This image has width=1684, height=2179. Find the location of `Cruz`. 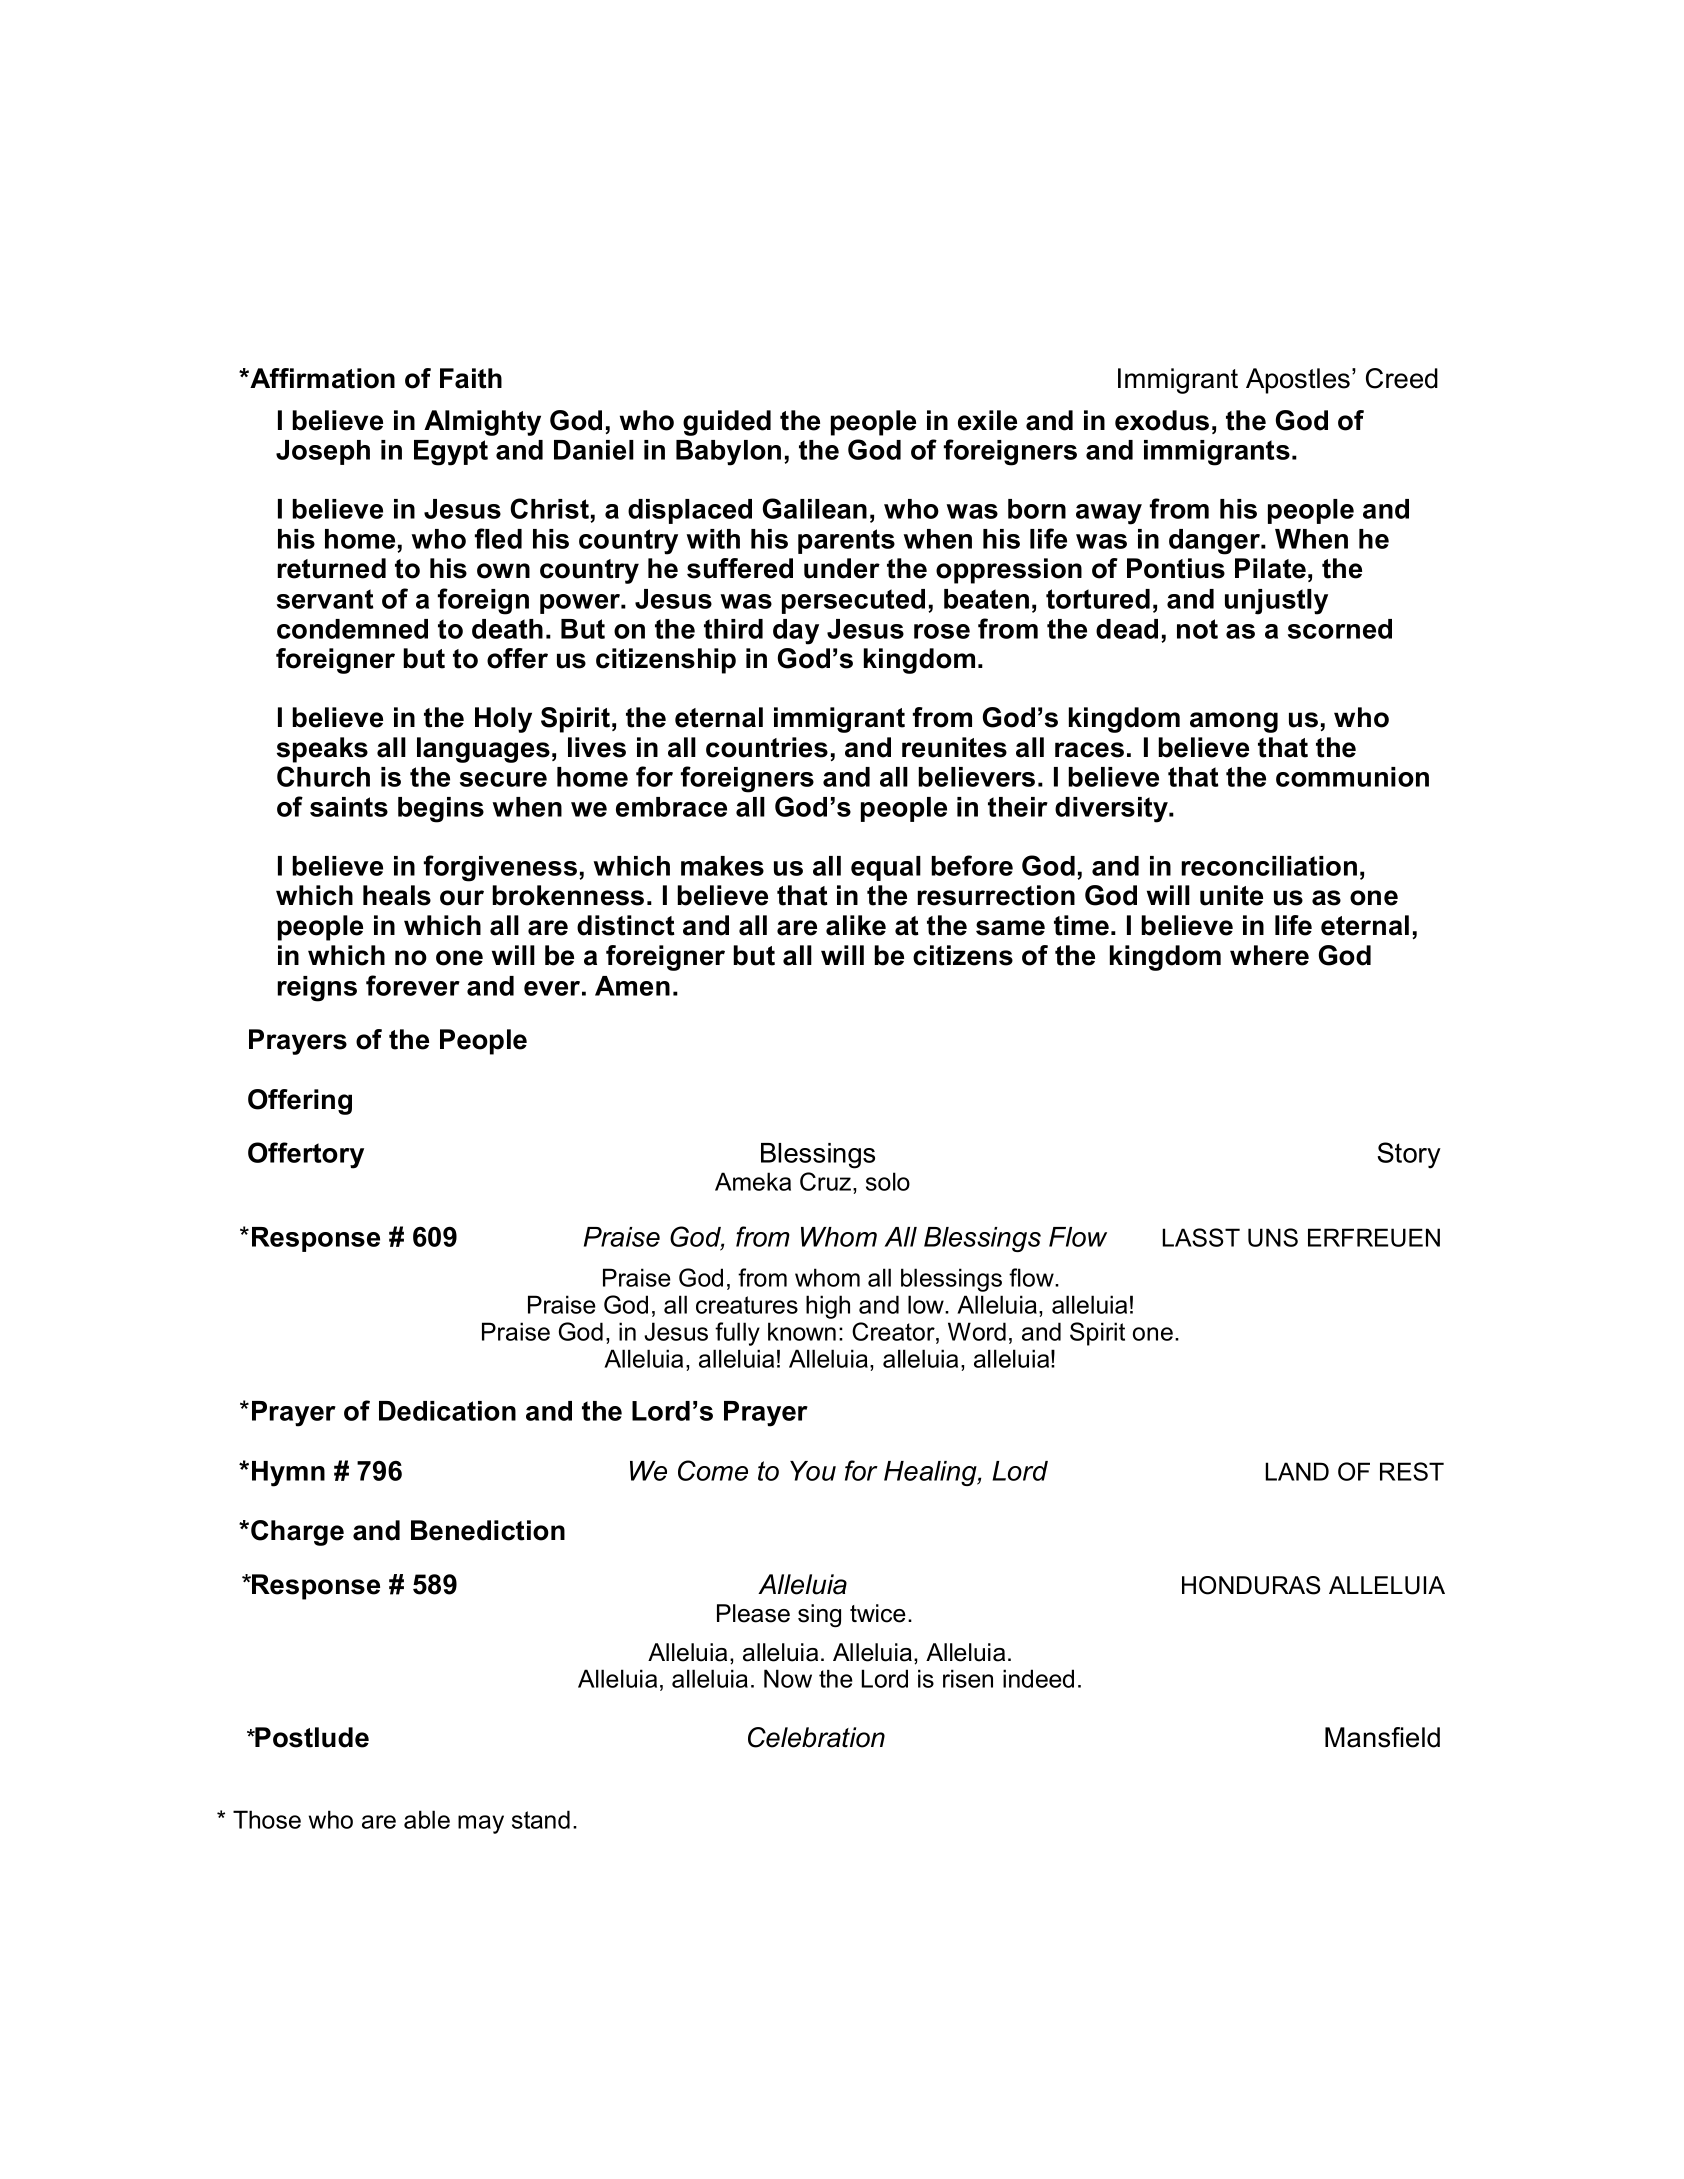

Cruz is located at coordinates (827, 1181).
